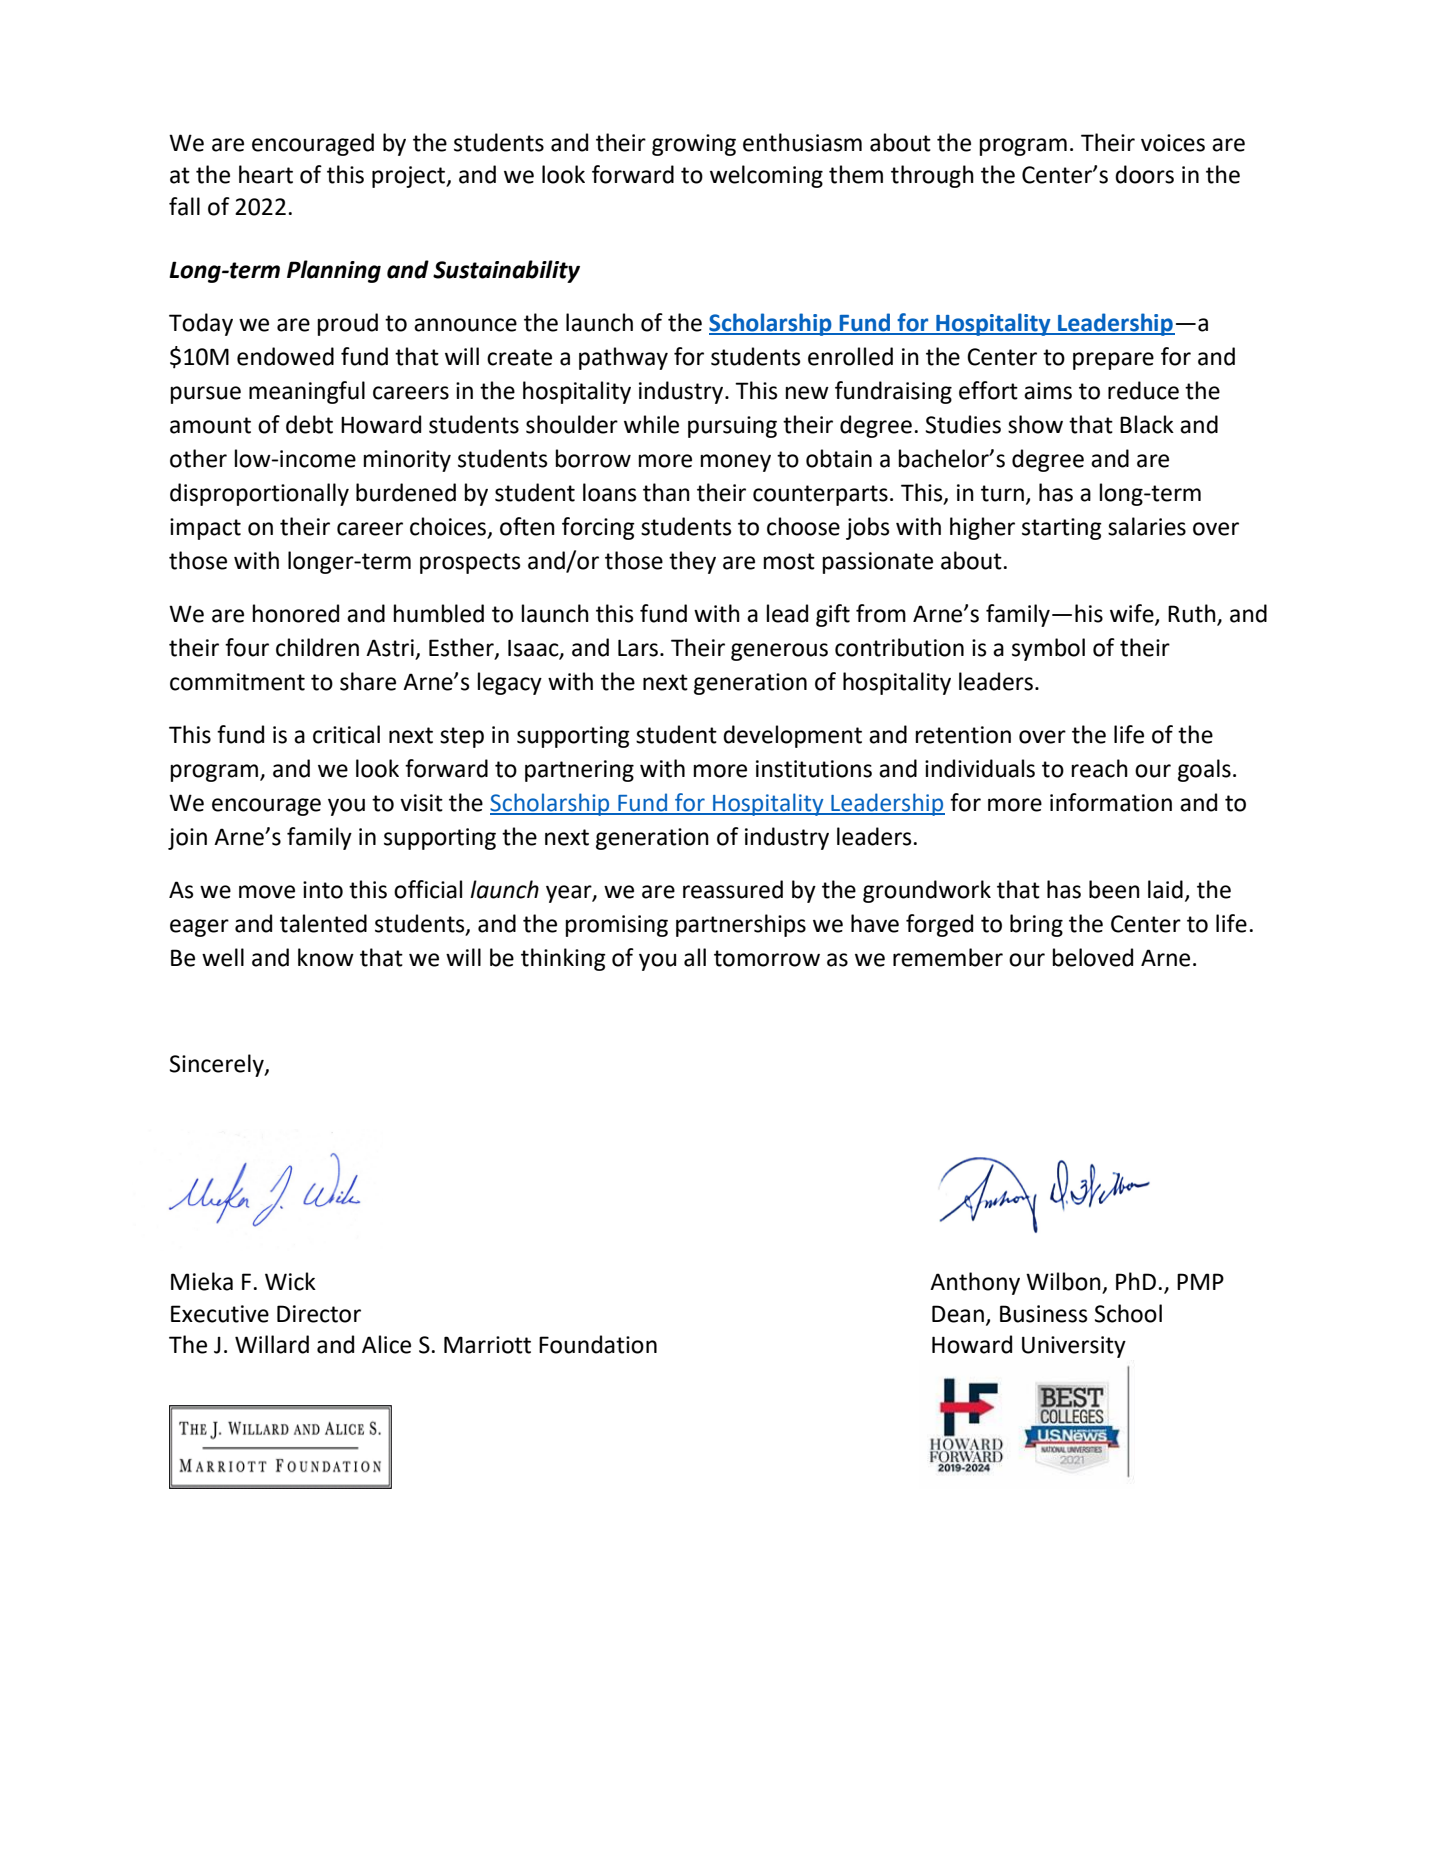  What do you see at coordinates (767, 958) in the screenshot?
I see `tomorrow` at bounding box center [767, 958].
